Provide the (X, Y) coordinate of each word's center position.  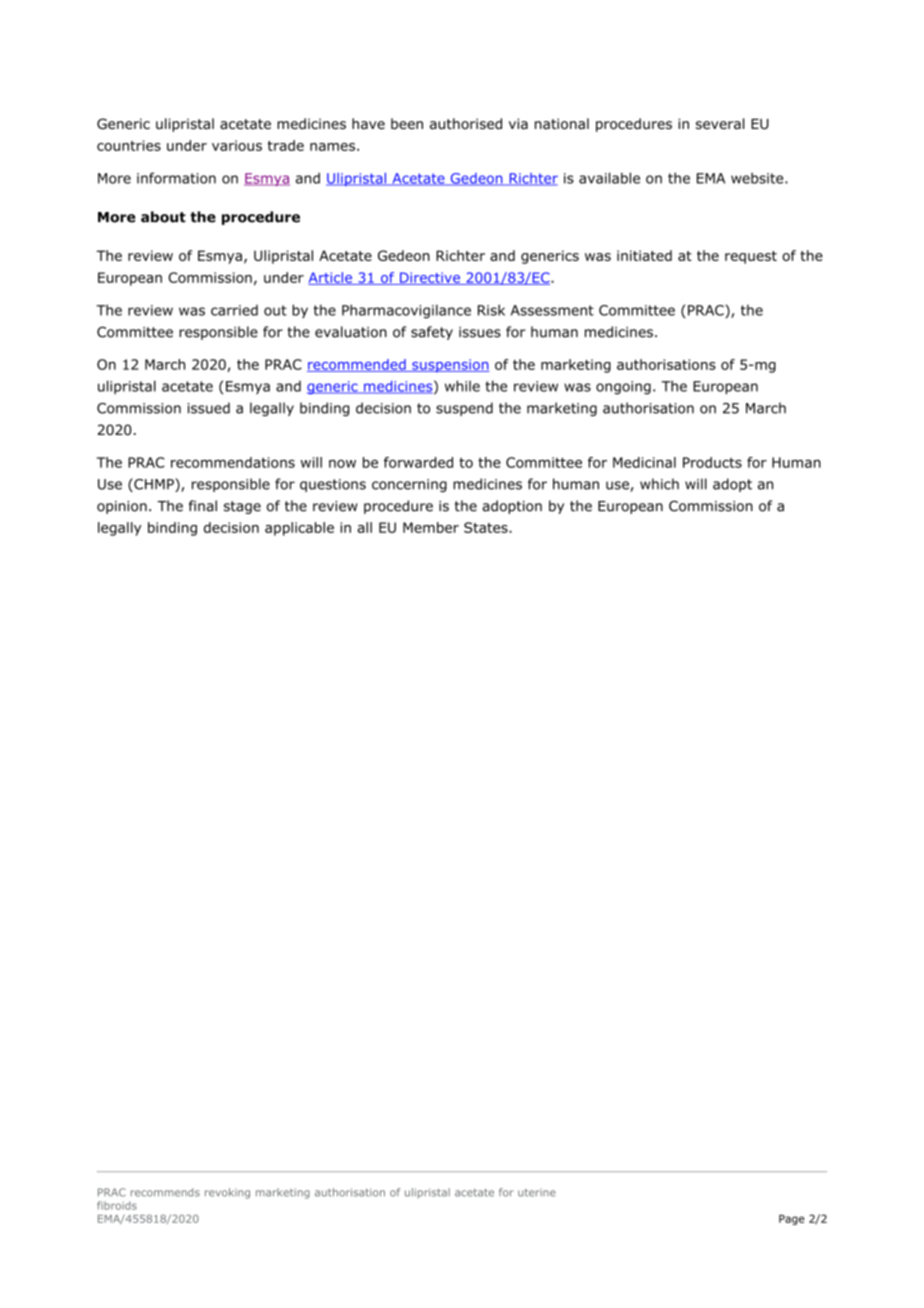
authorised (466, 124)
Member (431, 527)
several (720, 124)
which (659, 484)
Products (712, 462)
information (176, 178)
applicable (299, 529)
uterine (537, 1192)
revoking (227, 1193)
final (203, 506)
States (487, 527)
